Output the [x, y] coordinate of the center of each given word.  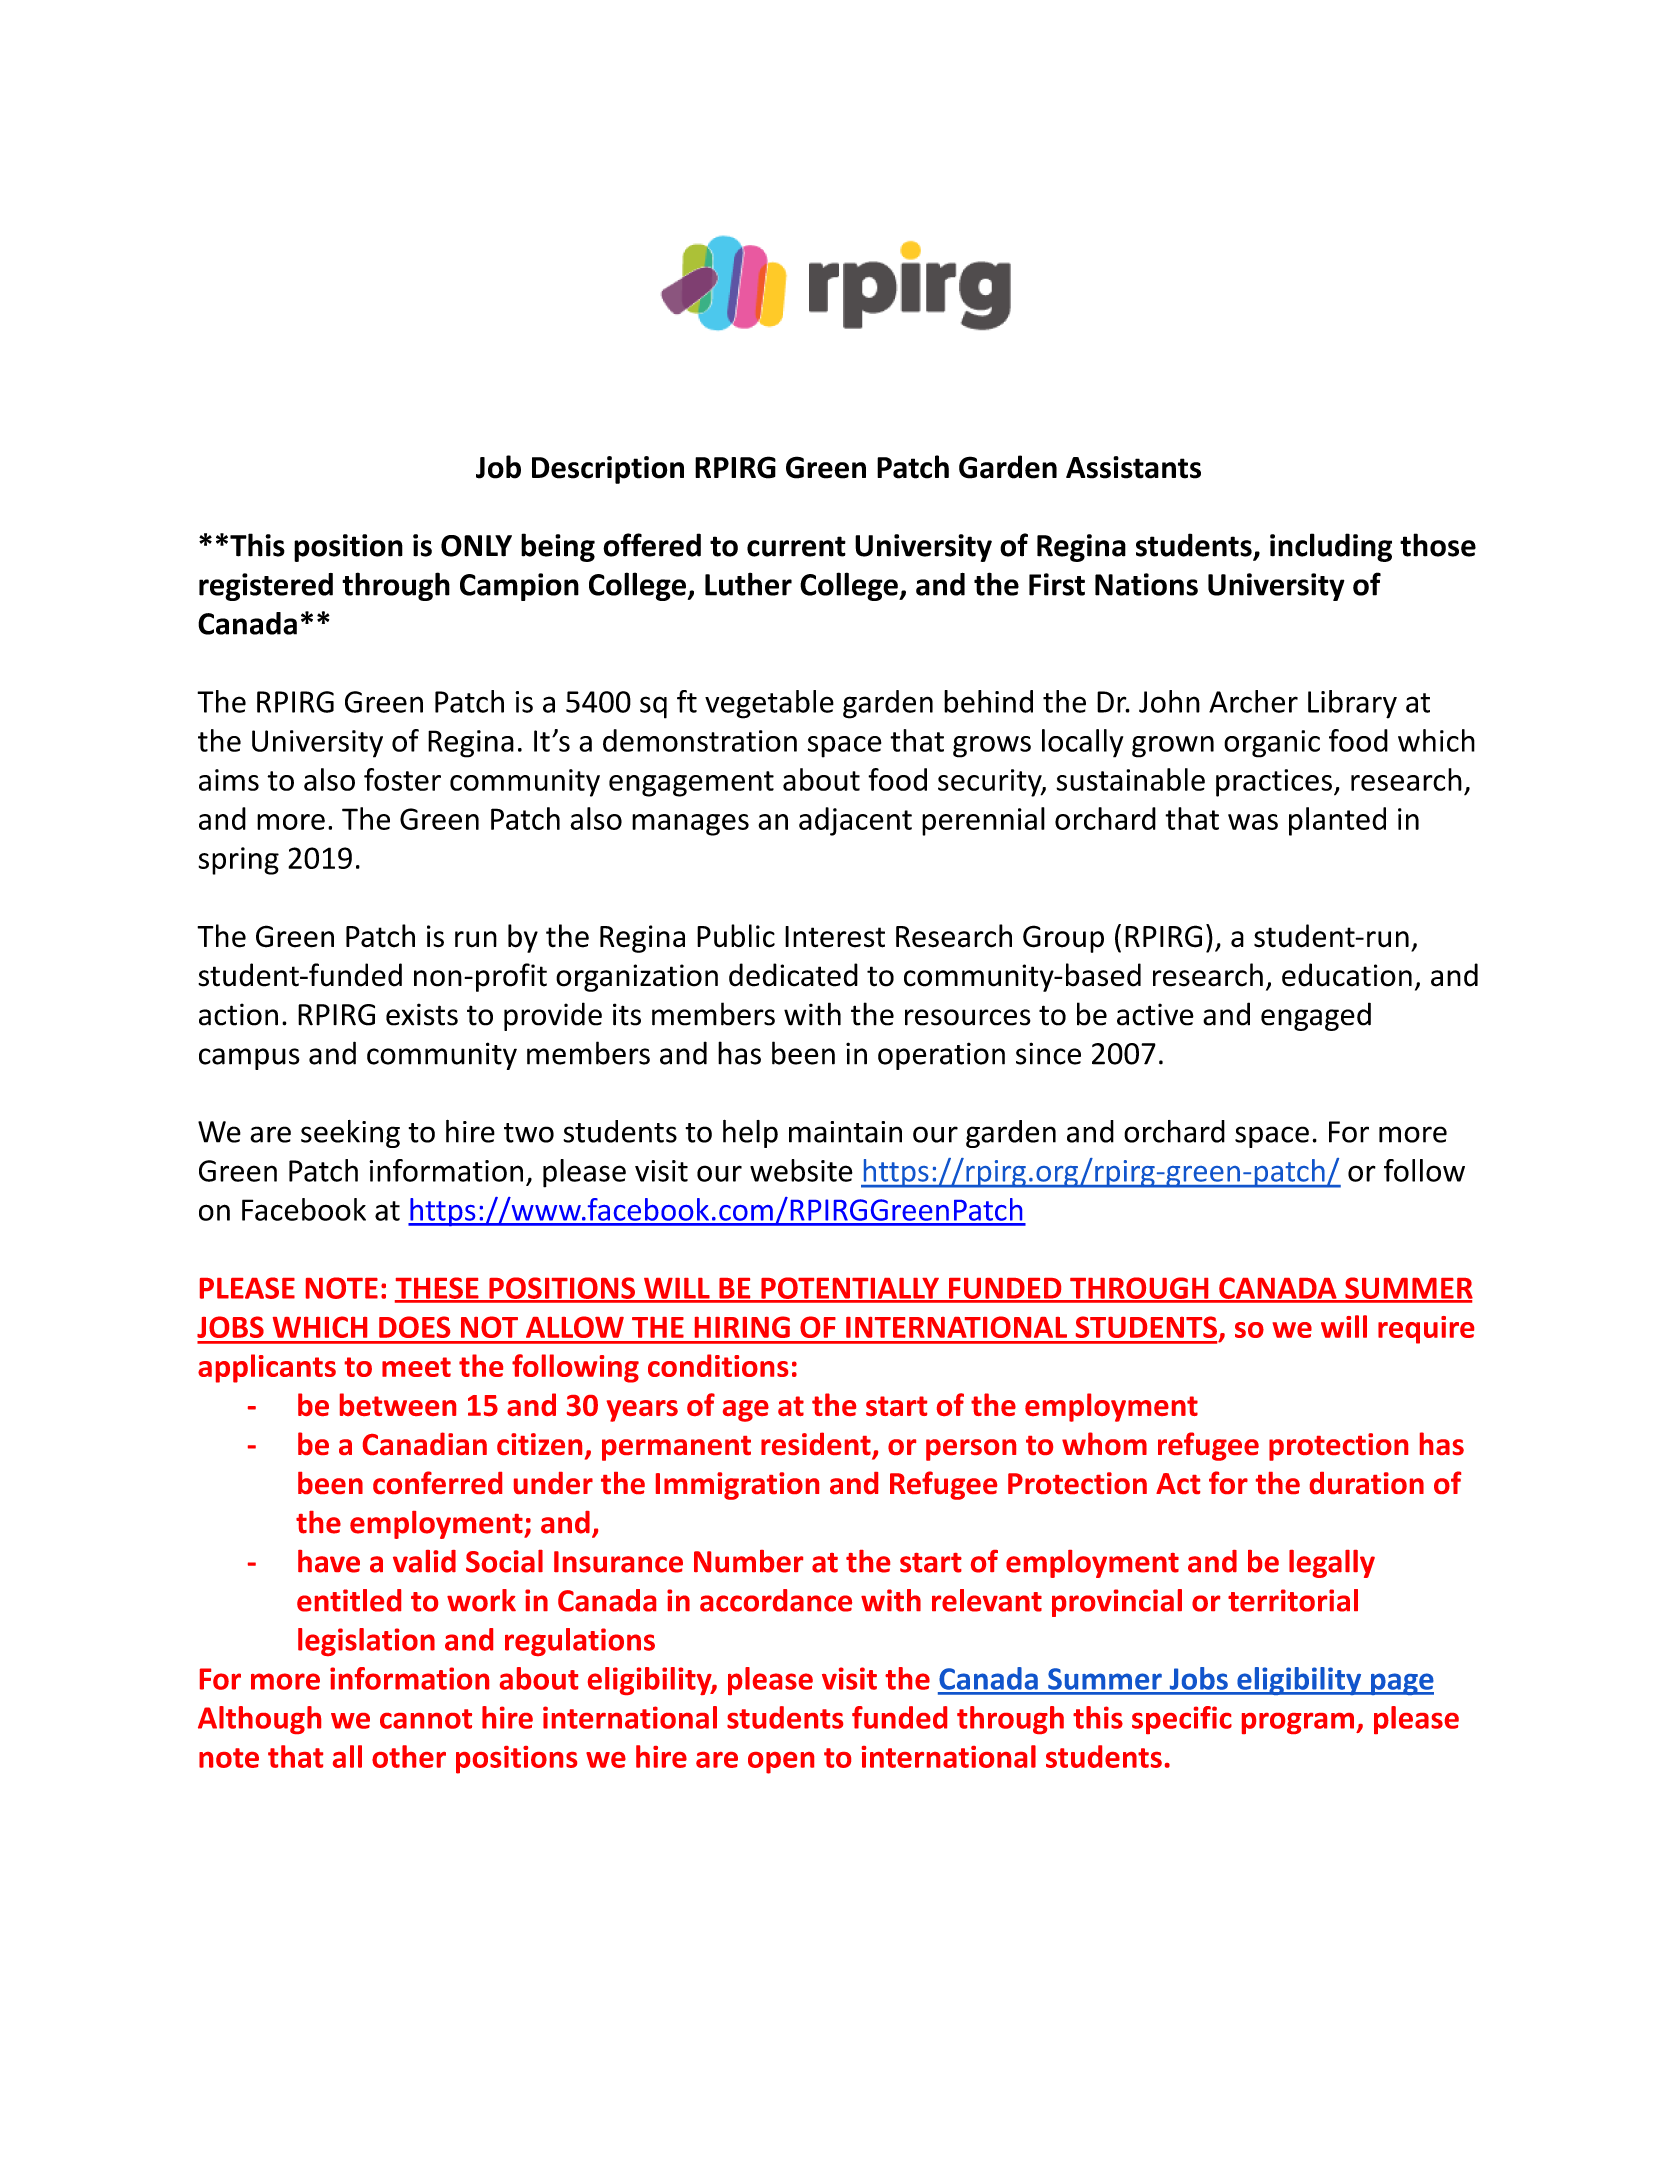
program [1298, 1723]
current [796, 546]
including [1331, 547]
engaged [1316, 1016]
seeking [350, 1134]
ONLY [476, 546]
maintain [845, 1132]
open [781, 1763]
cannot [426, 1719]
